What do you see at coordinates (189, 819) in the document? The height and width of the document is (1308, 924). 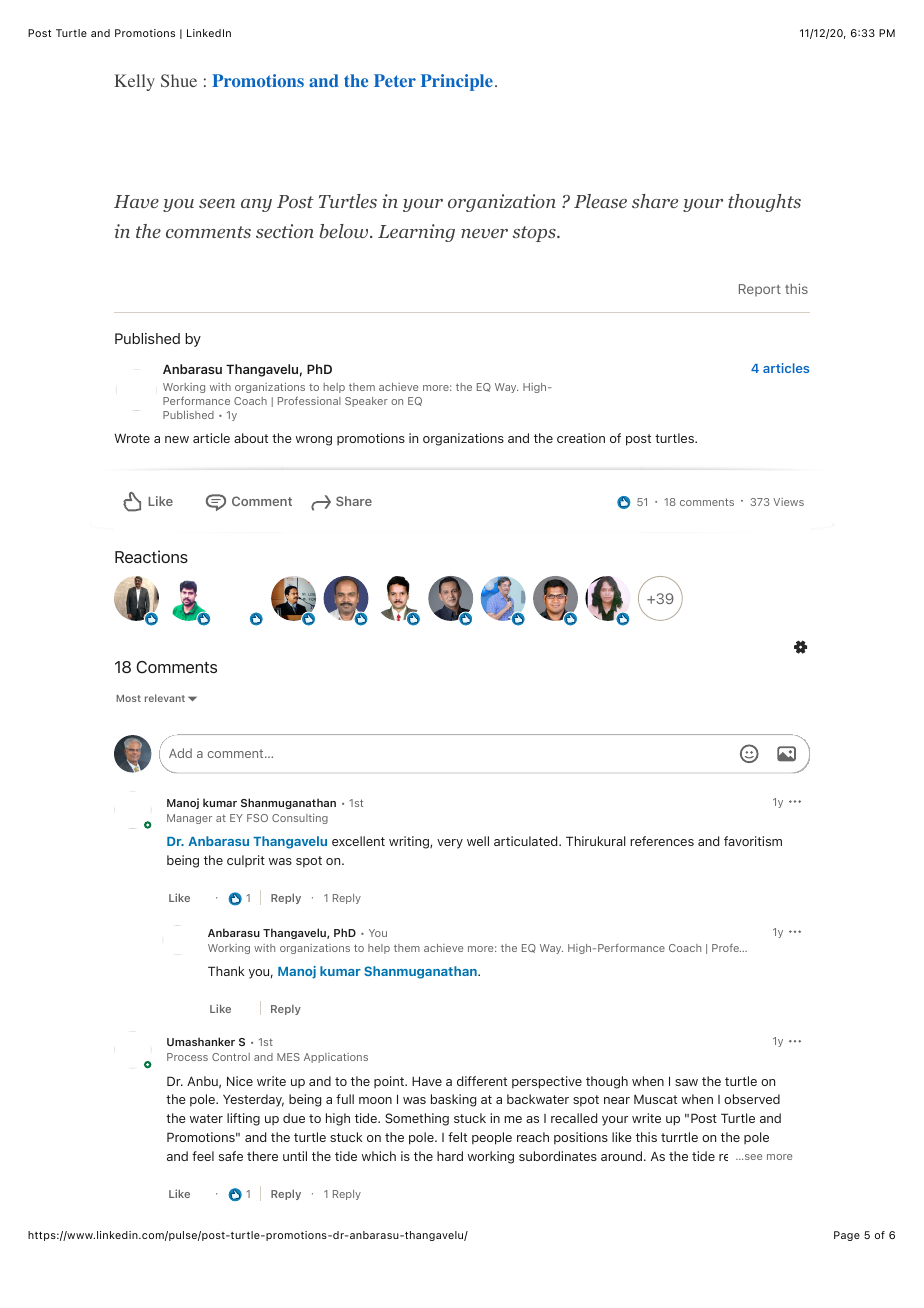 I see `Manager` at bounding box center [189, 819].
